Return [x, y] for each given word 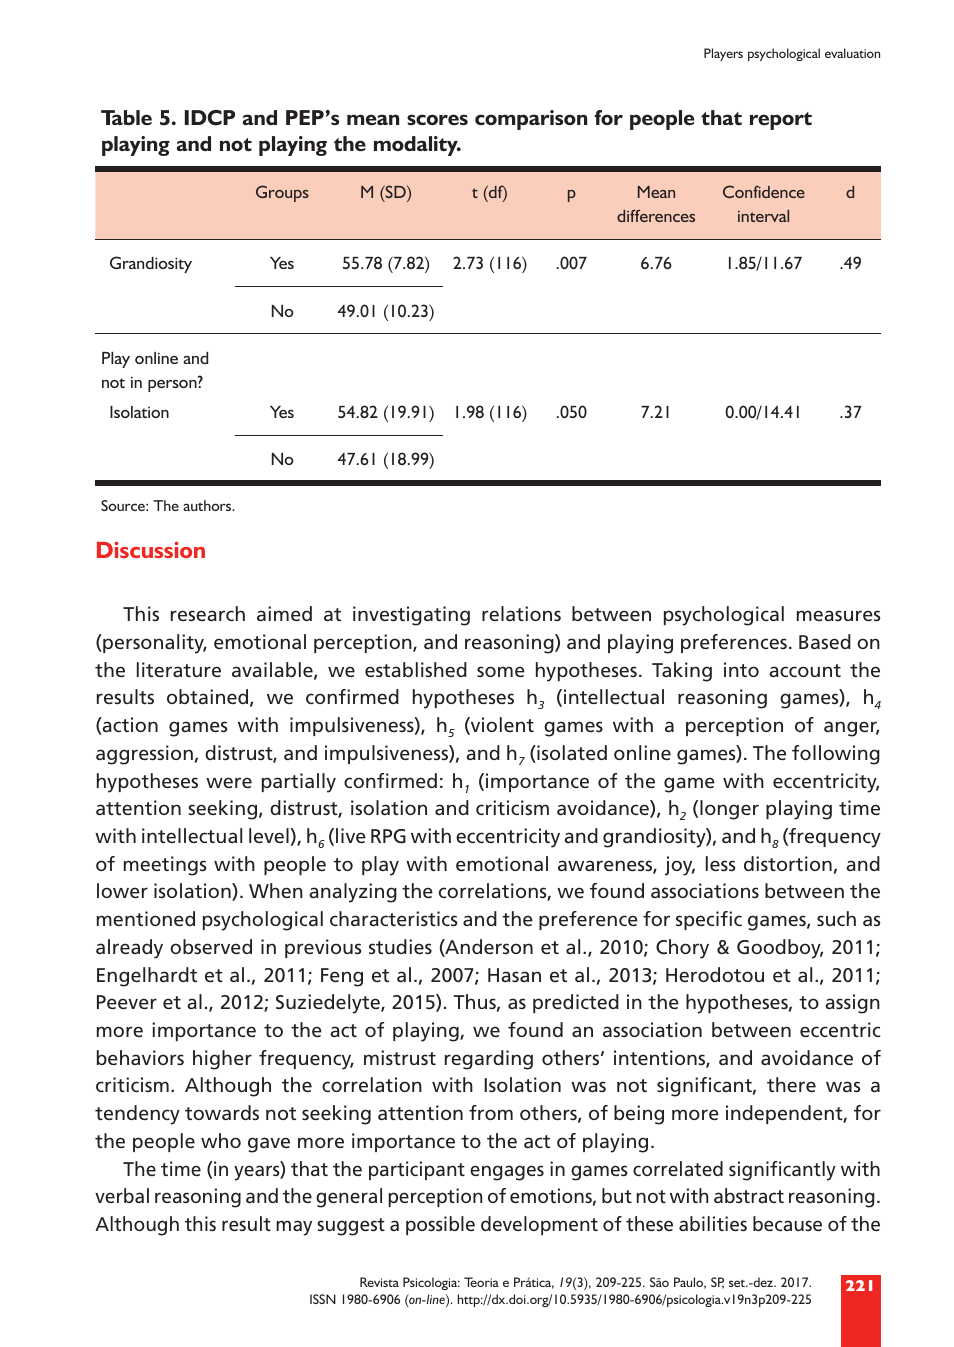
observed [211, 946]
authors [208, 505]
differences [656, 216]
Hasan [514, 975]
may [294, 1228]
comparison [531, 120]
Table [126, 117]
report [781, 121]
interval [763, 216]
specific [709, 920]
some [501, 671]
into [741, 669]
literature [179, 669]
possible [440, 1225]
